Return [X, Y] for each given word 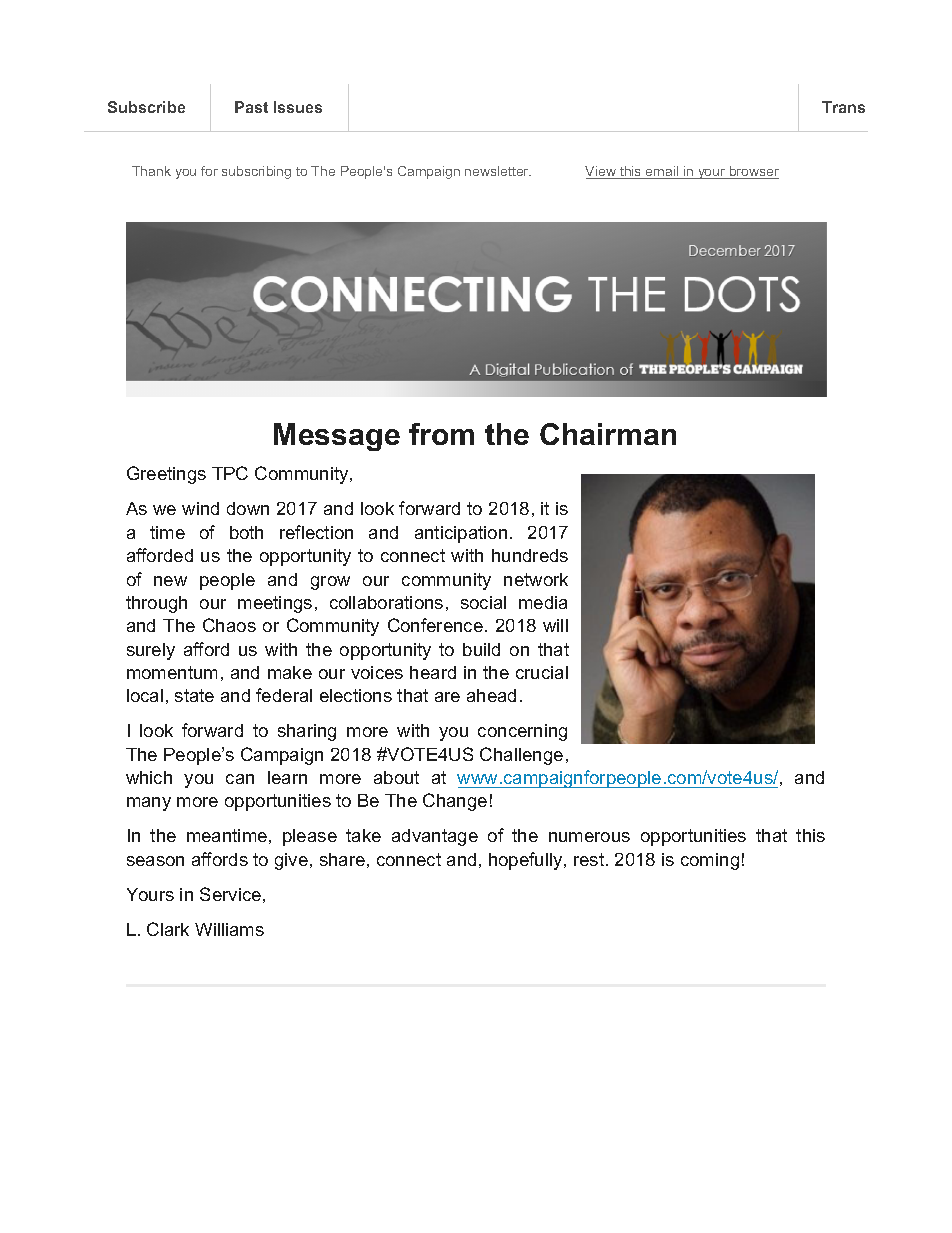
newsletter [498, 171]
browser [753, 172]
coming [710, 861]
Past [251, 107]
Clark [168, 929]
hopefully [527, 861]
